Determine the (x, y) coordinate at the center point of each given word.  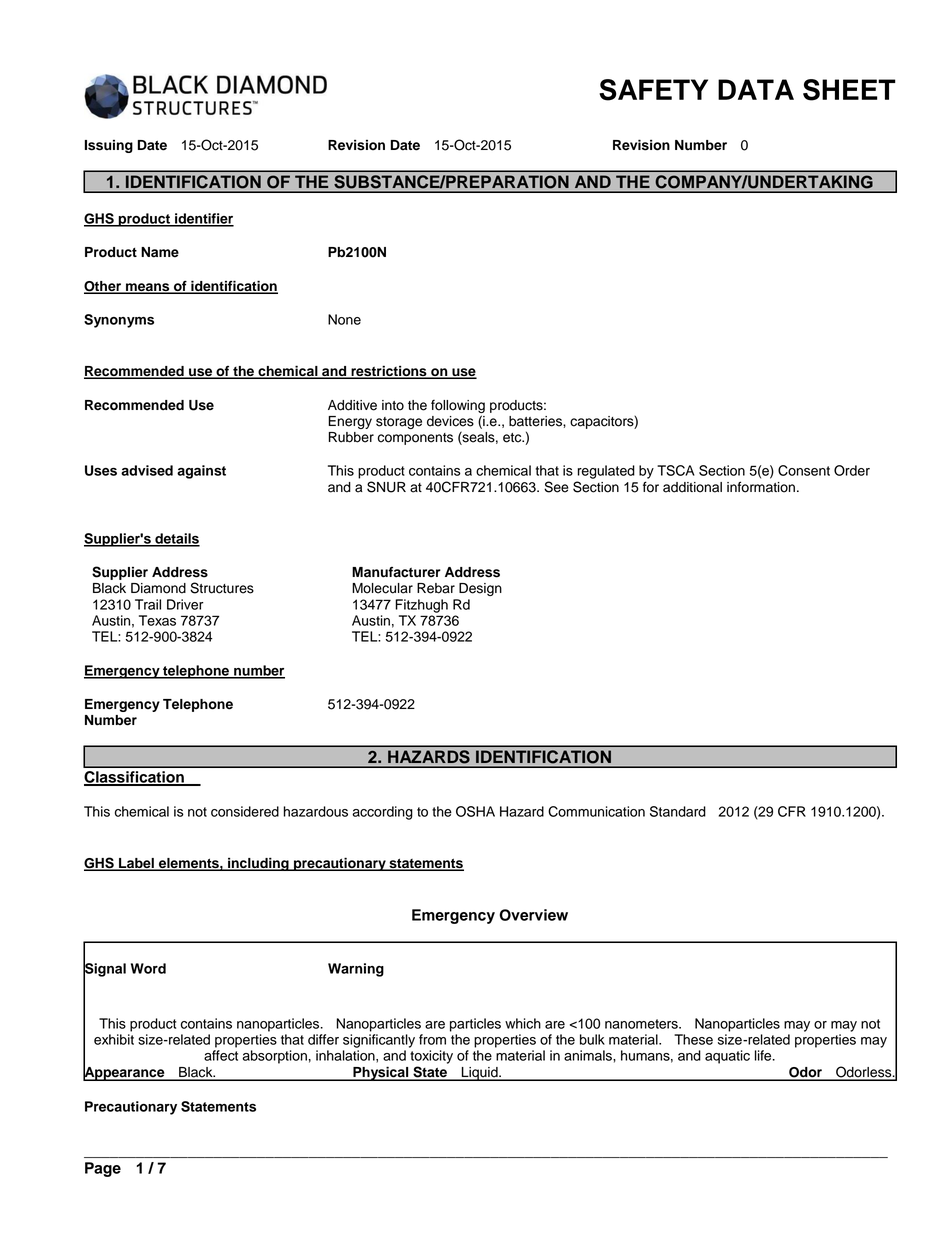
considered (245, 811)
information (761, 487)
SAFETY (653, 90)
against (201, 472)
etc (513, 438)
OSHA (475, 811)
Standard (678, 811)
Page (103, 1169)
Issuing (109, 146)
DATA (756, 89)
